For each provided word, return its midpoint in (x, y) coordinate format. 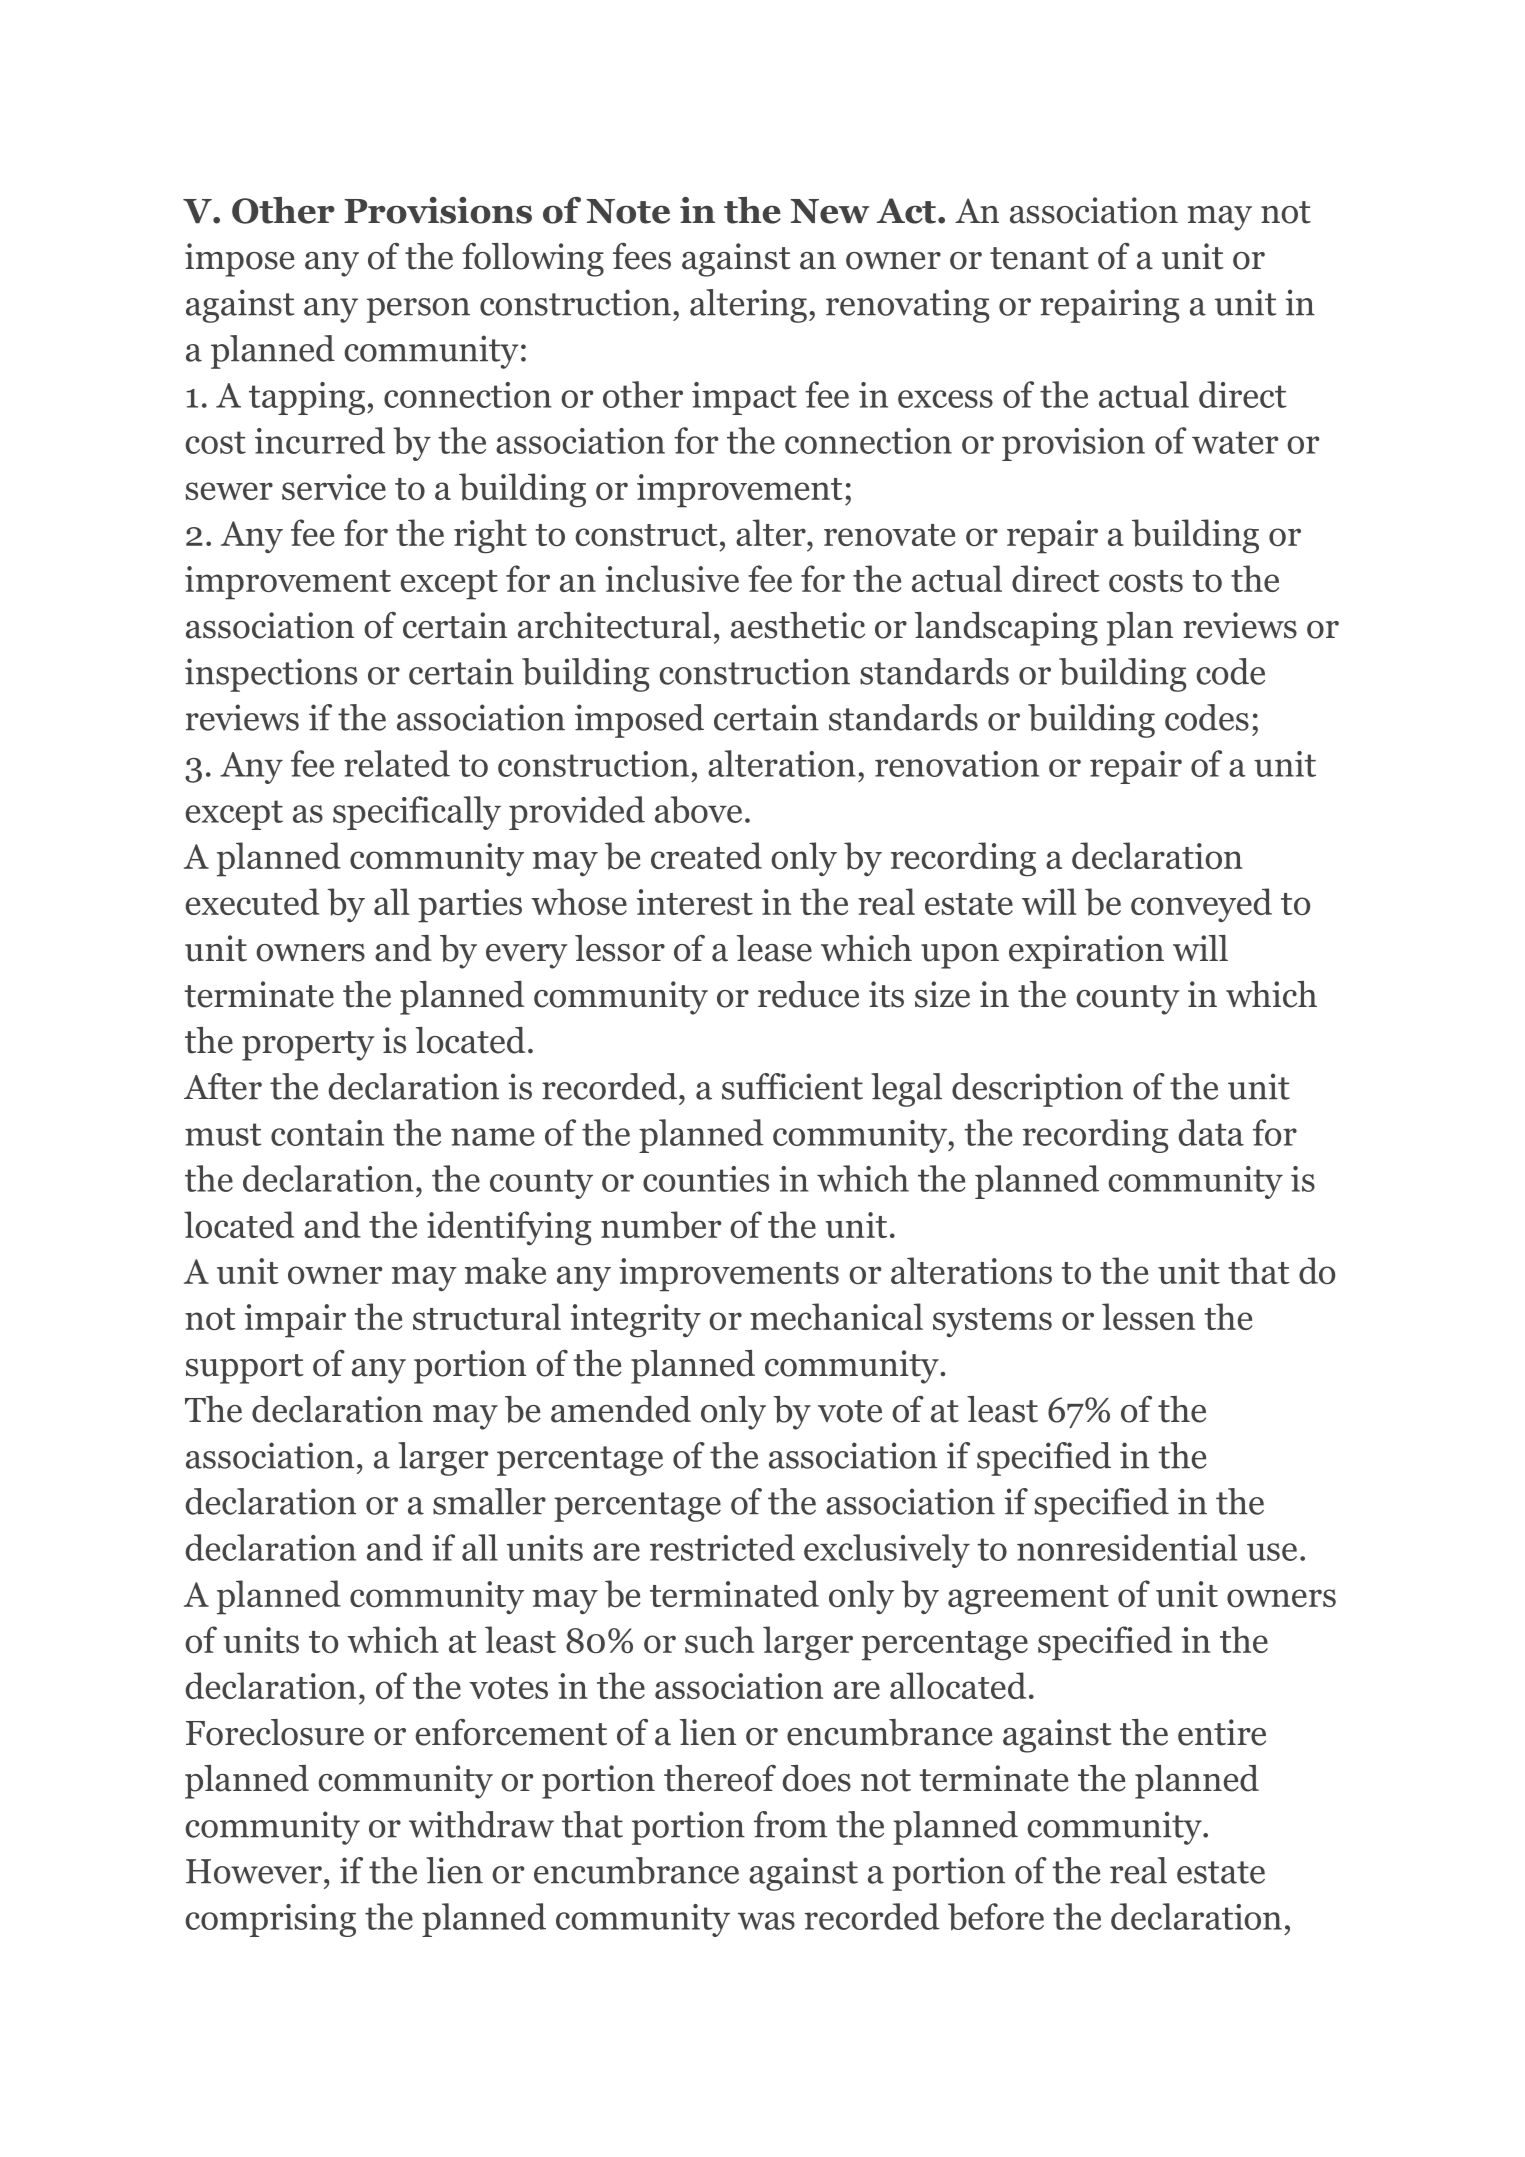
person (418, 310)
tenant (1039, 258)
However (254, 1871)
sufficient (792, 1086)
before (996, 1917)
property (308, 1046)
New (829, 211)
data (1211, 1132)
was (766, 1921)
